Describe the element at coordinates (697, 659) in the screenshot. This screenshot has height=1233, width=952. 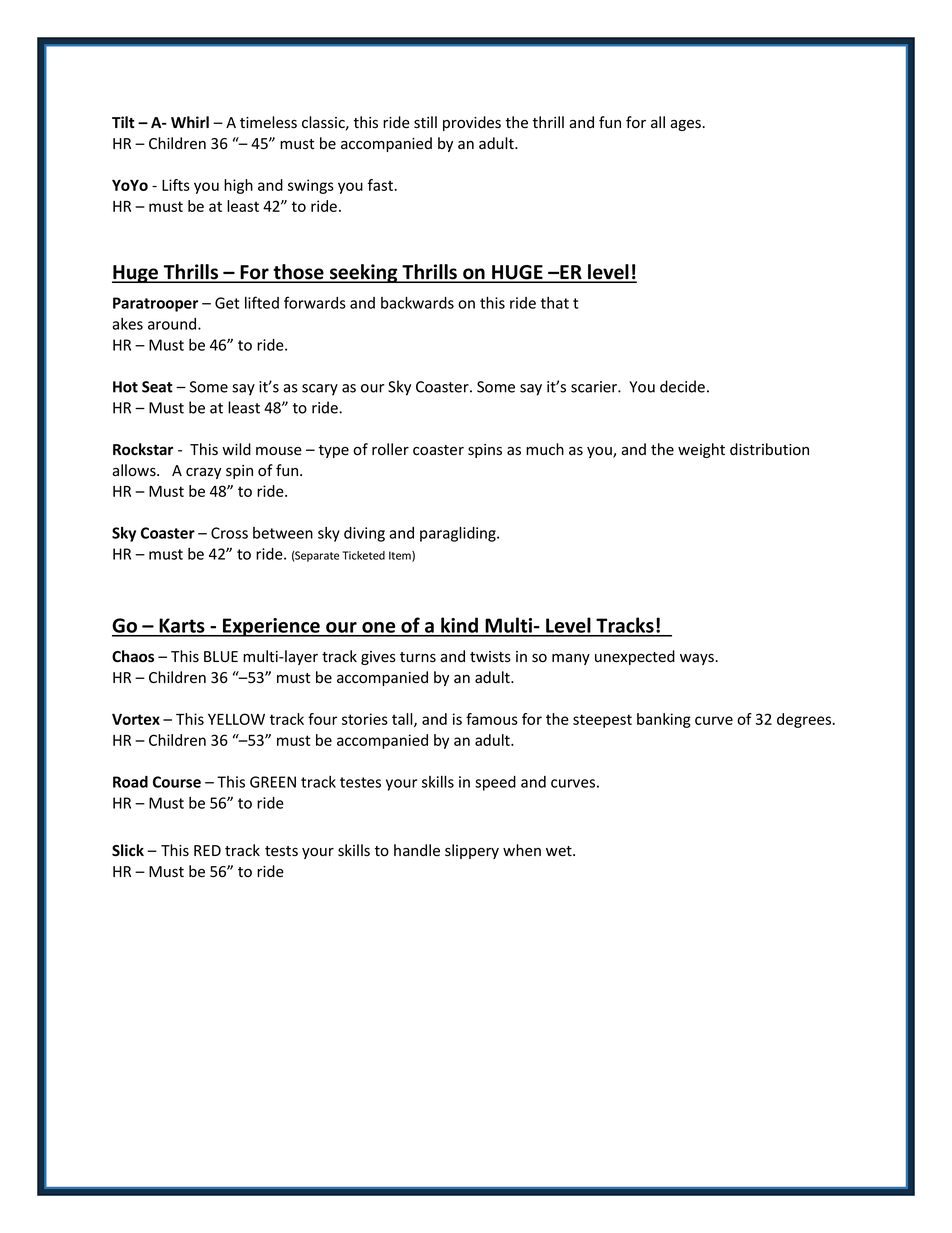
I see `ways` at that location.
